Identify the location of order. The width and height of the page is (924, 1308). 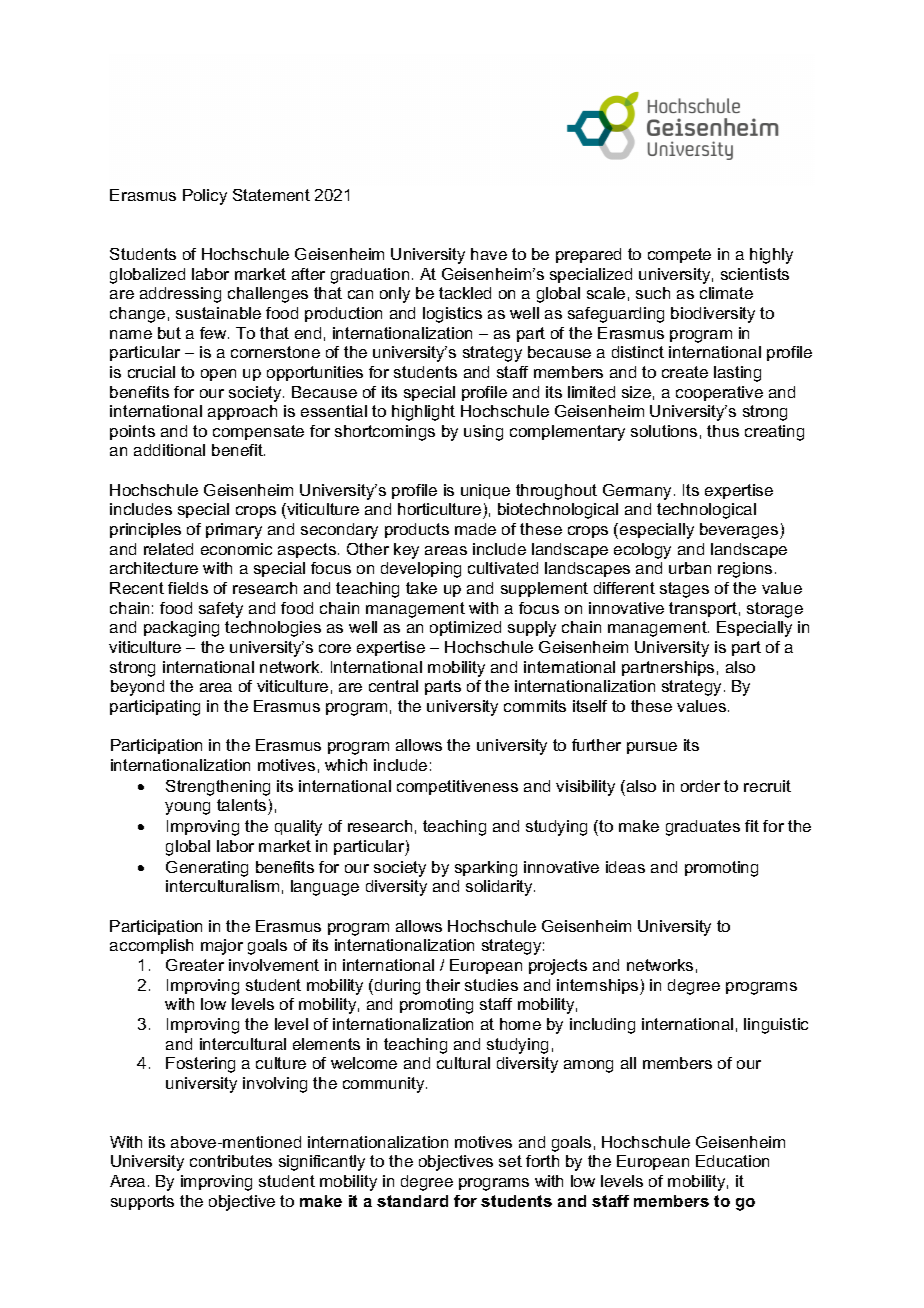
(700, 786).
